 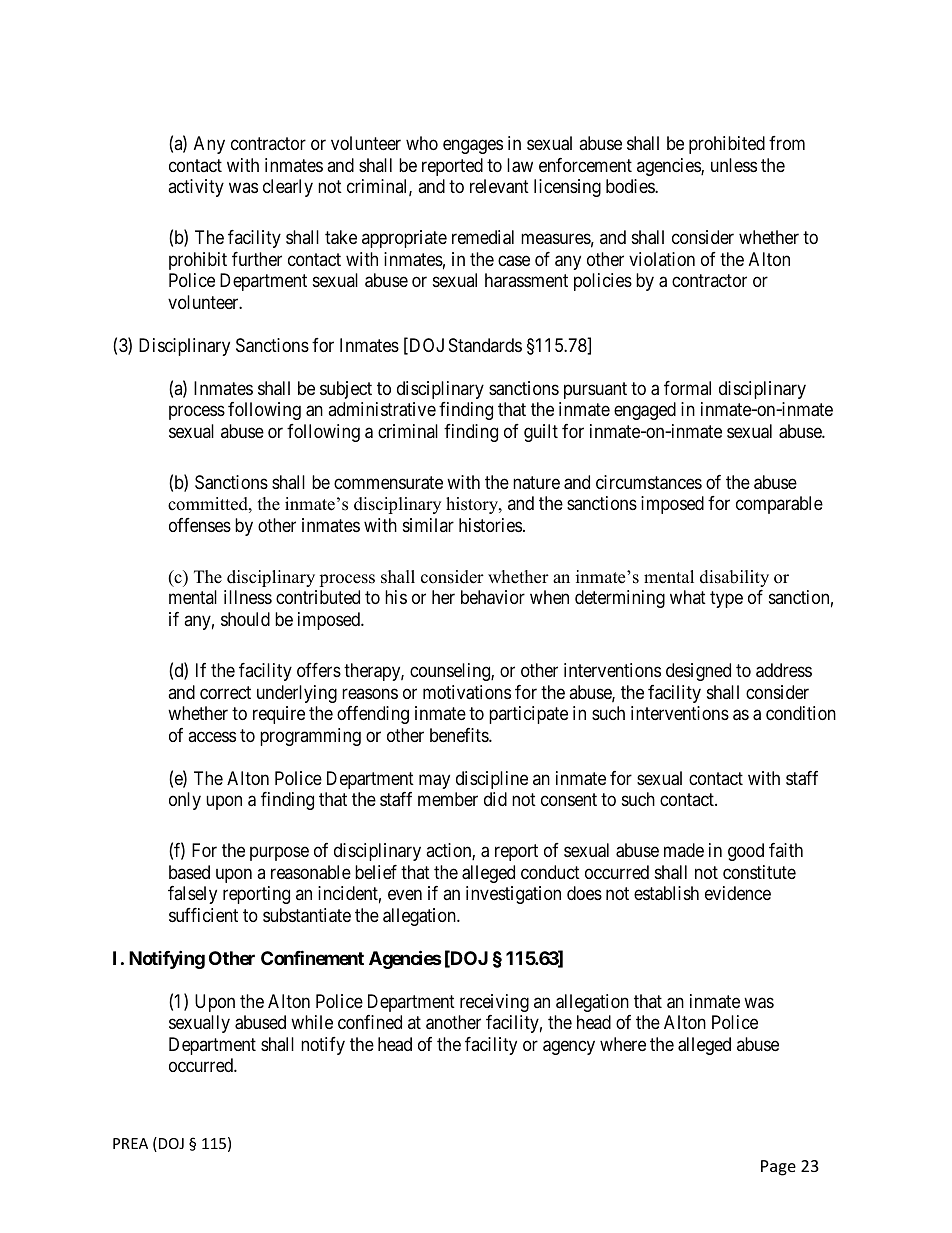 I want to click on discipline, so click(x=492, y=780).
